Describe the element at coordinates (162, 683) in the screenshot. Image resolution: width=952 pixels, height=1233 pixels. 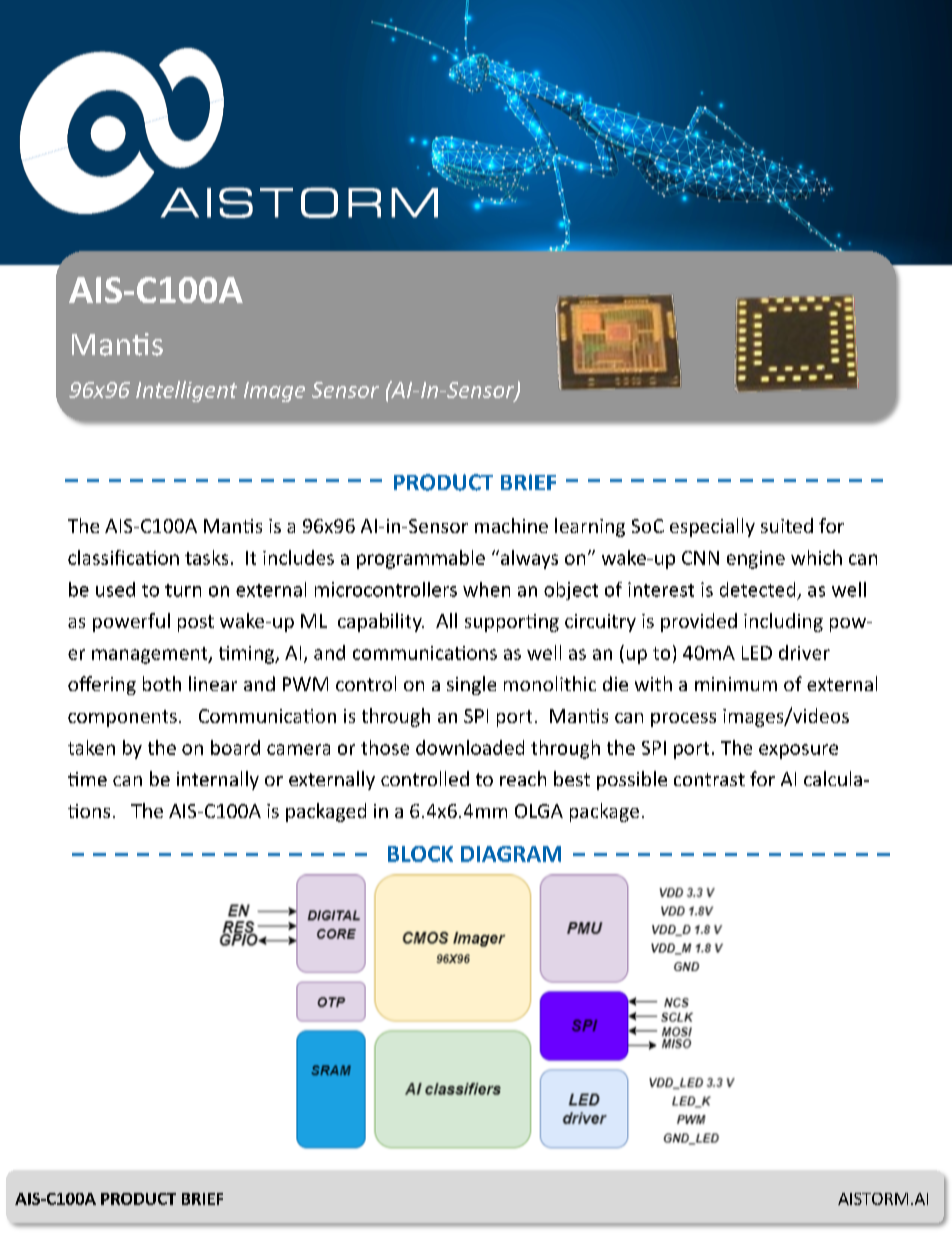
I see `both` at that location.
